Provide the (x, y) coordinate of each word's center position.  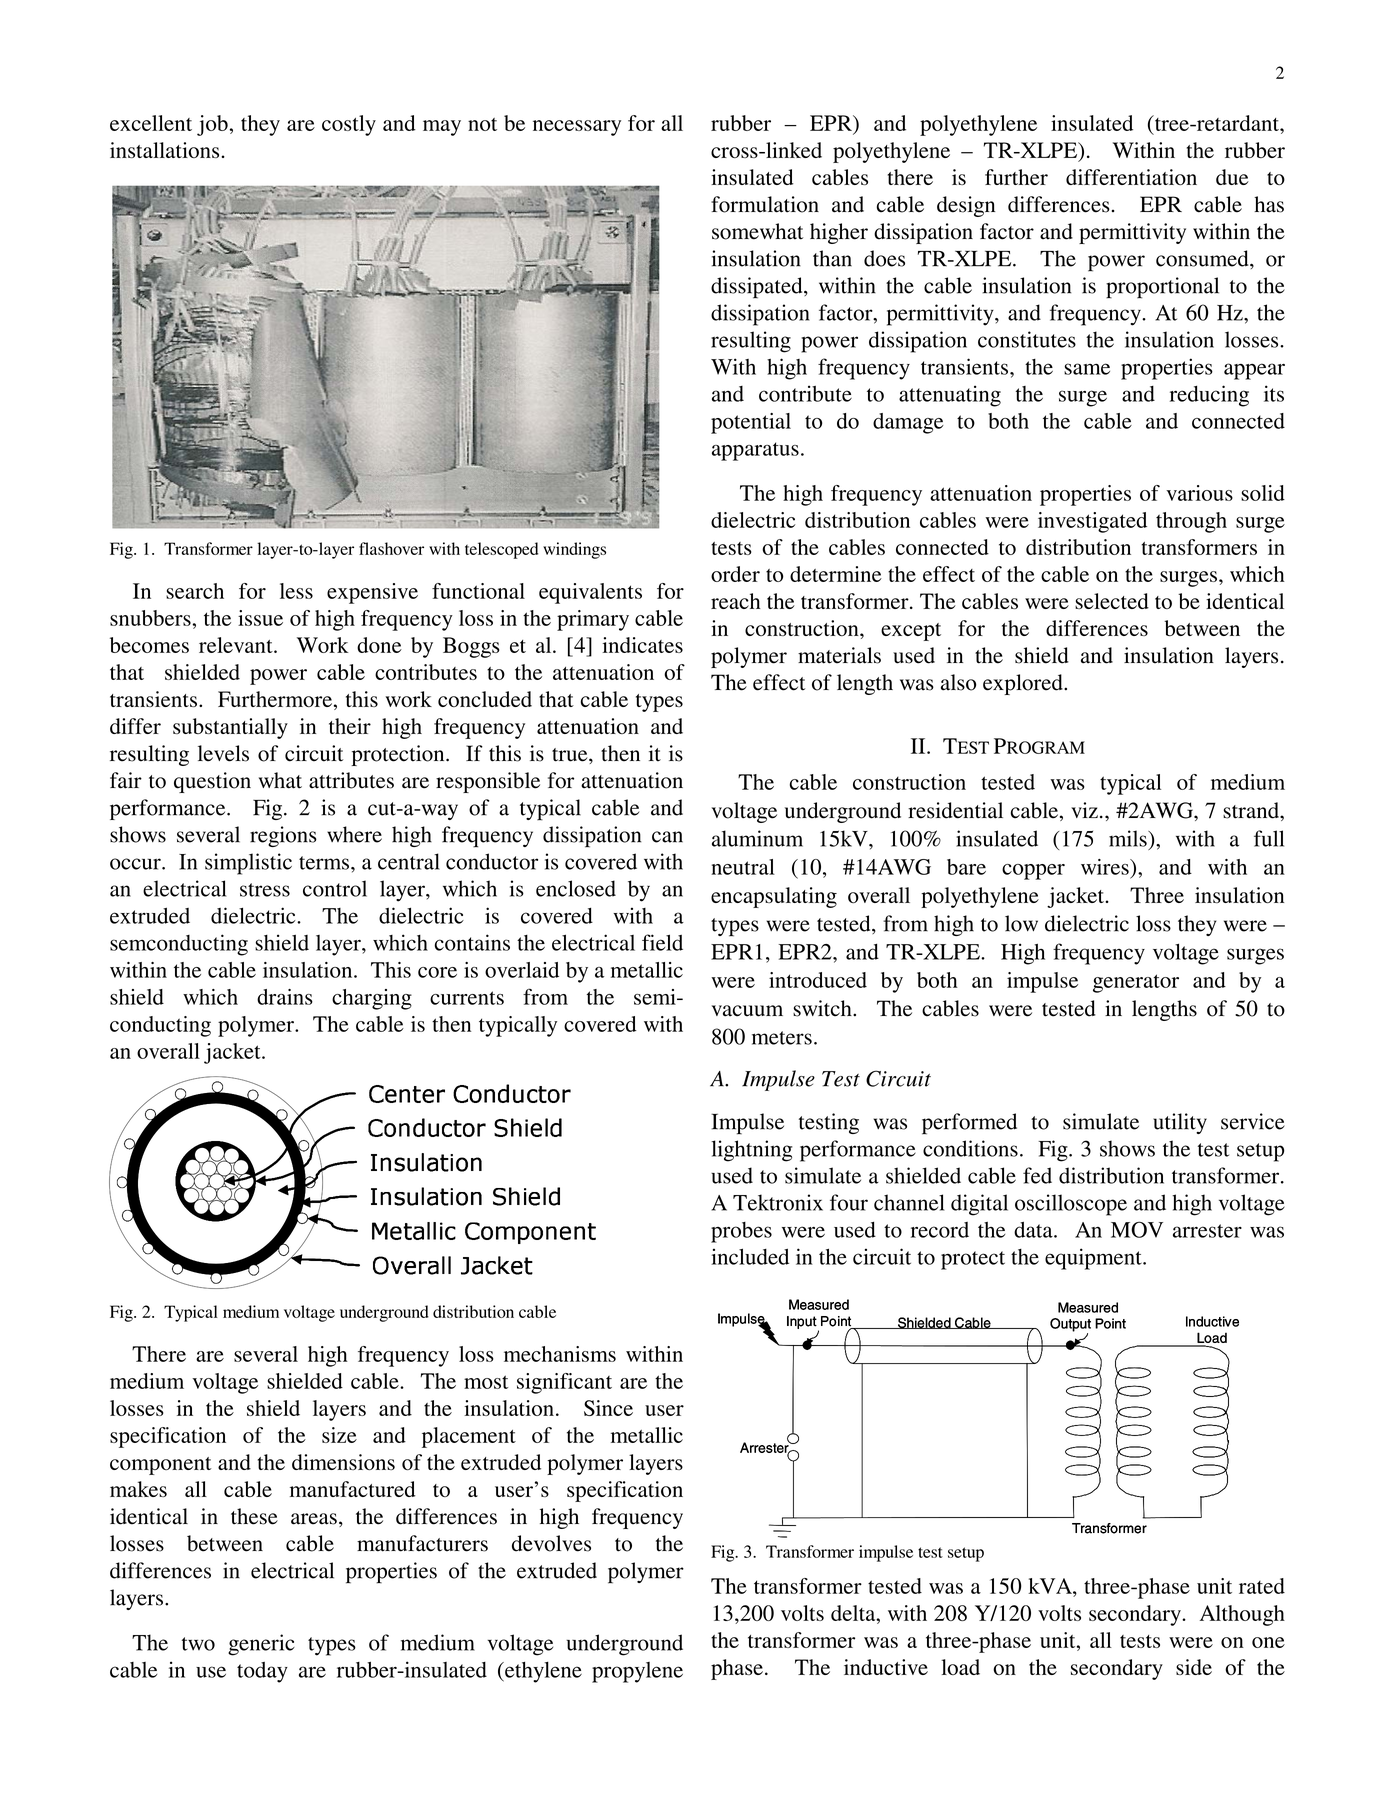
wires (1106, 867)
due (1232, 177)
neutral (743, 867)
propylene (637, 1672)
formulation (765, 204)
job (212, 125)
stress (265, 890)
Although (1242, 1615)
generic (261, 1645)
